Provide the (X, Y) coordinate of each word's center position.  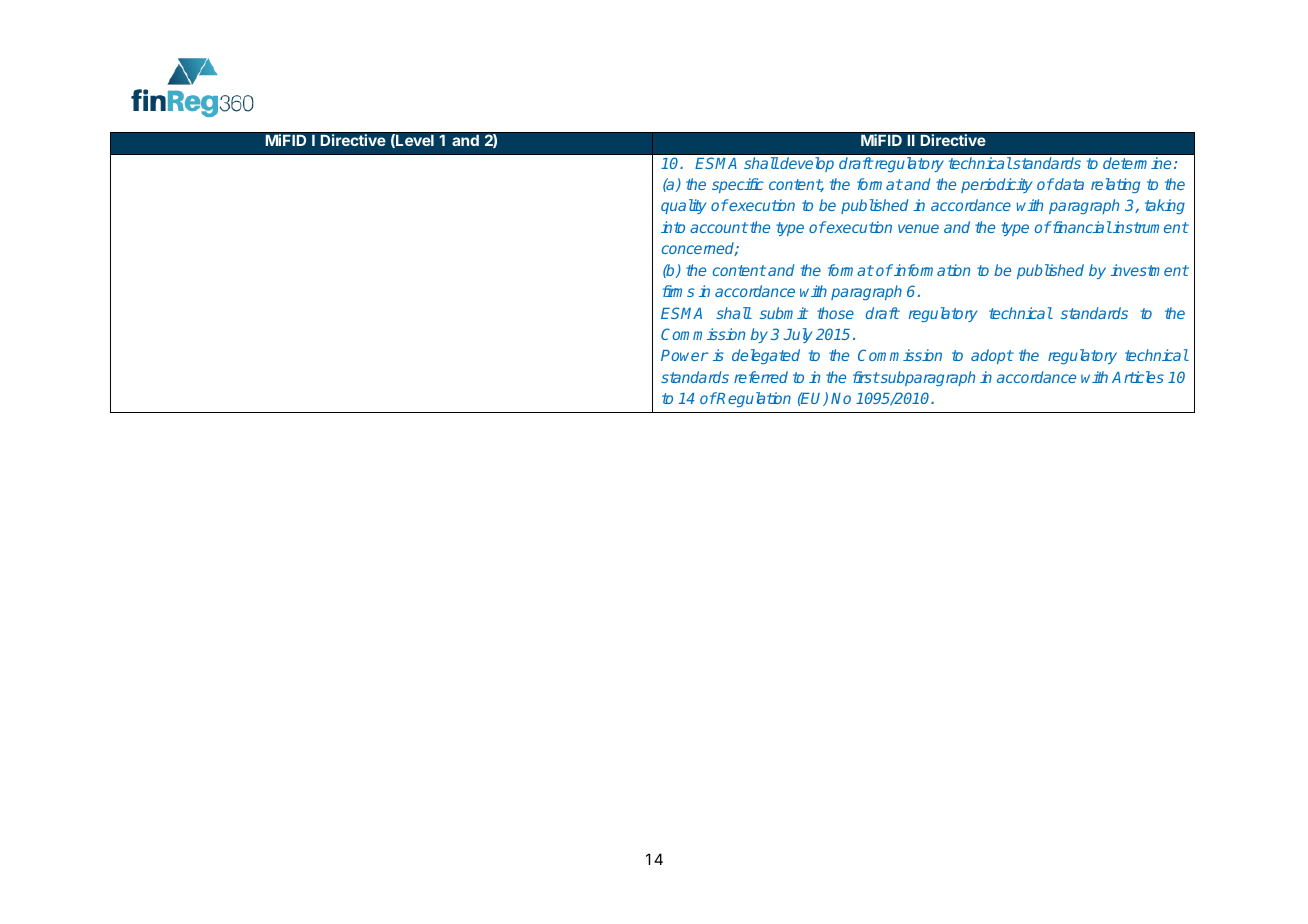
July (798, 335)
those (835, 313)
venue (918, 228)
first (866, 377)
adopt (992, 356)
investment (1150, 270)
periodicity (996, 185)
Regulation (753, 399)
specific (738, 185)
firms (678, 291)
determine (1137, 163)
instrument (1150, 227)
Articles (1138, 377)
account (719, 227)
